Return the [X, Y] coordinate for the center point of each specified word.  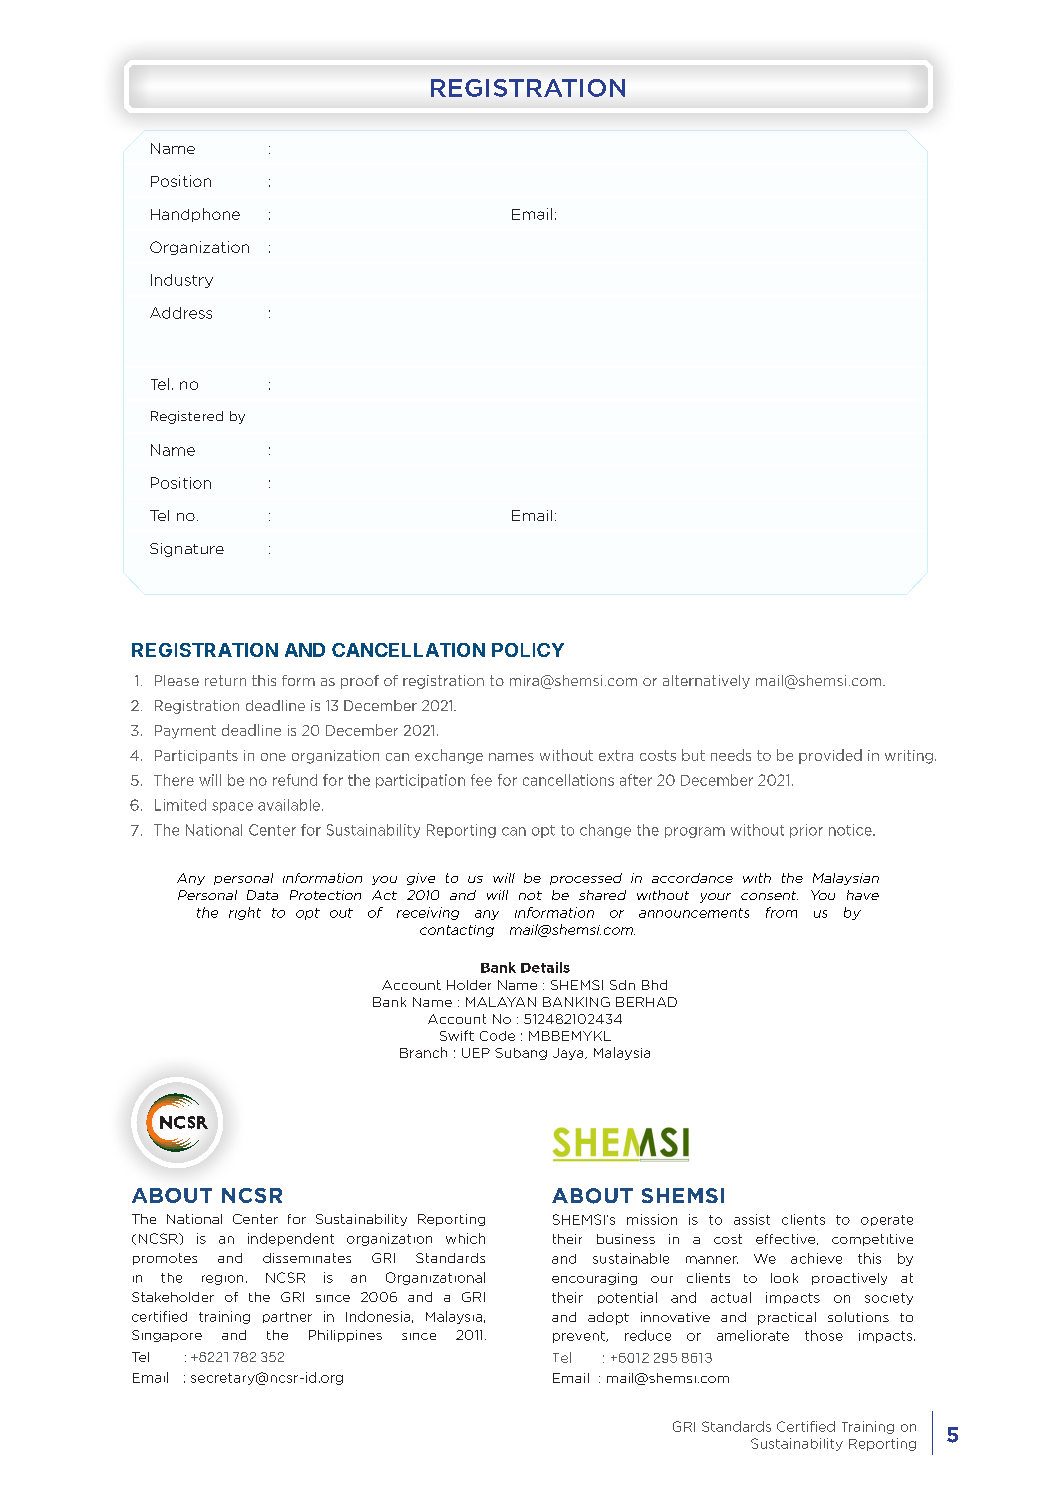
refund [295, 780]
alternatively [706, 682]
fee [481, 780]
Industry [182, 281]
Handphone [195, 215]
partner [287, 1317]
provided [830, 756]
